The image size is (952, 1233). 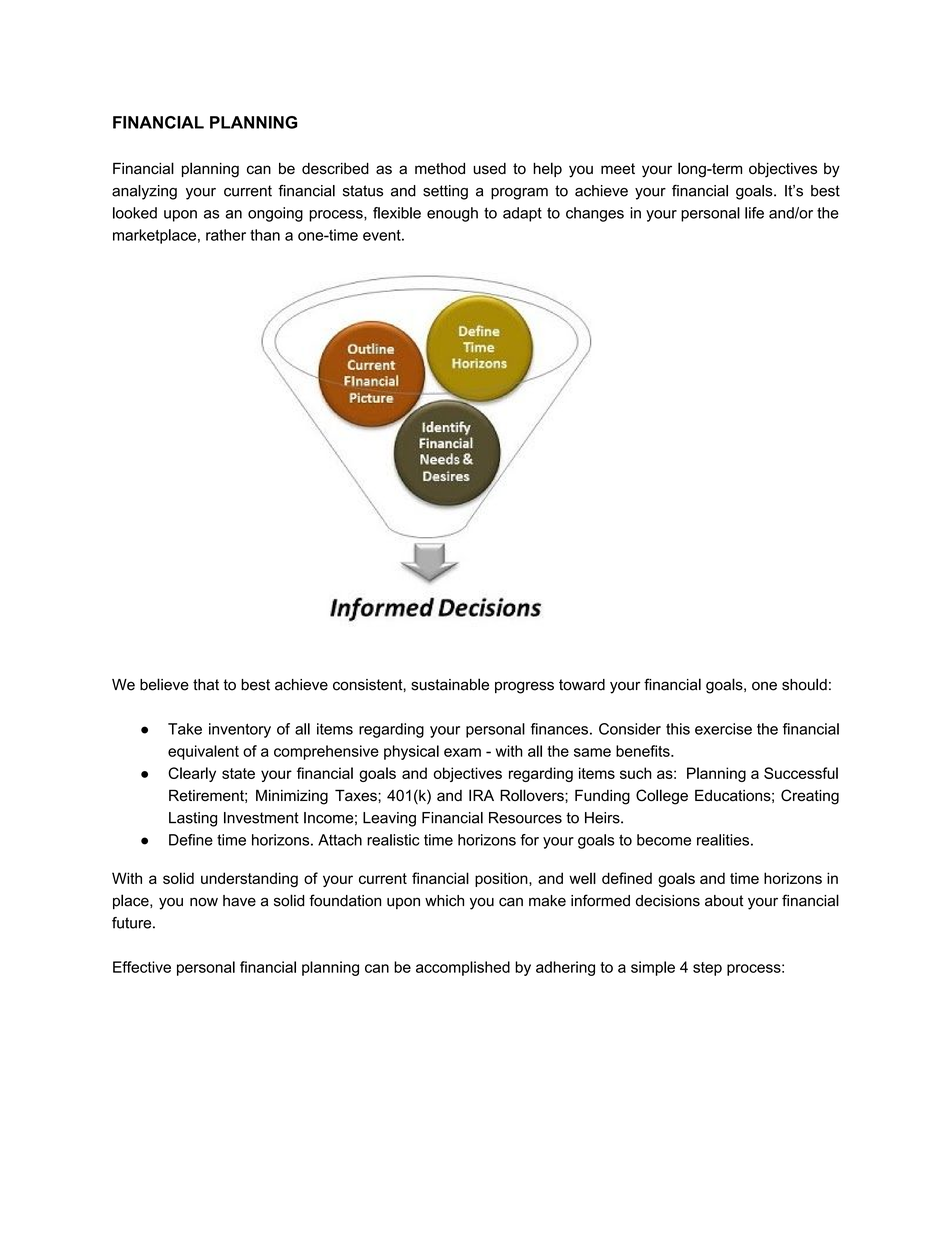 What do you see at coordinates (463, 968) in the screenshot?
I see `accomplished` at bounding box center [463, 968].
